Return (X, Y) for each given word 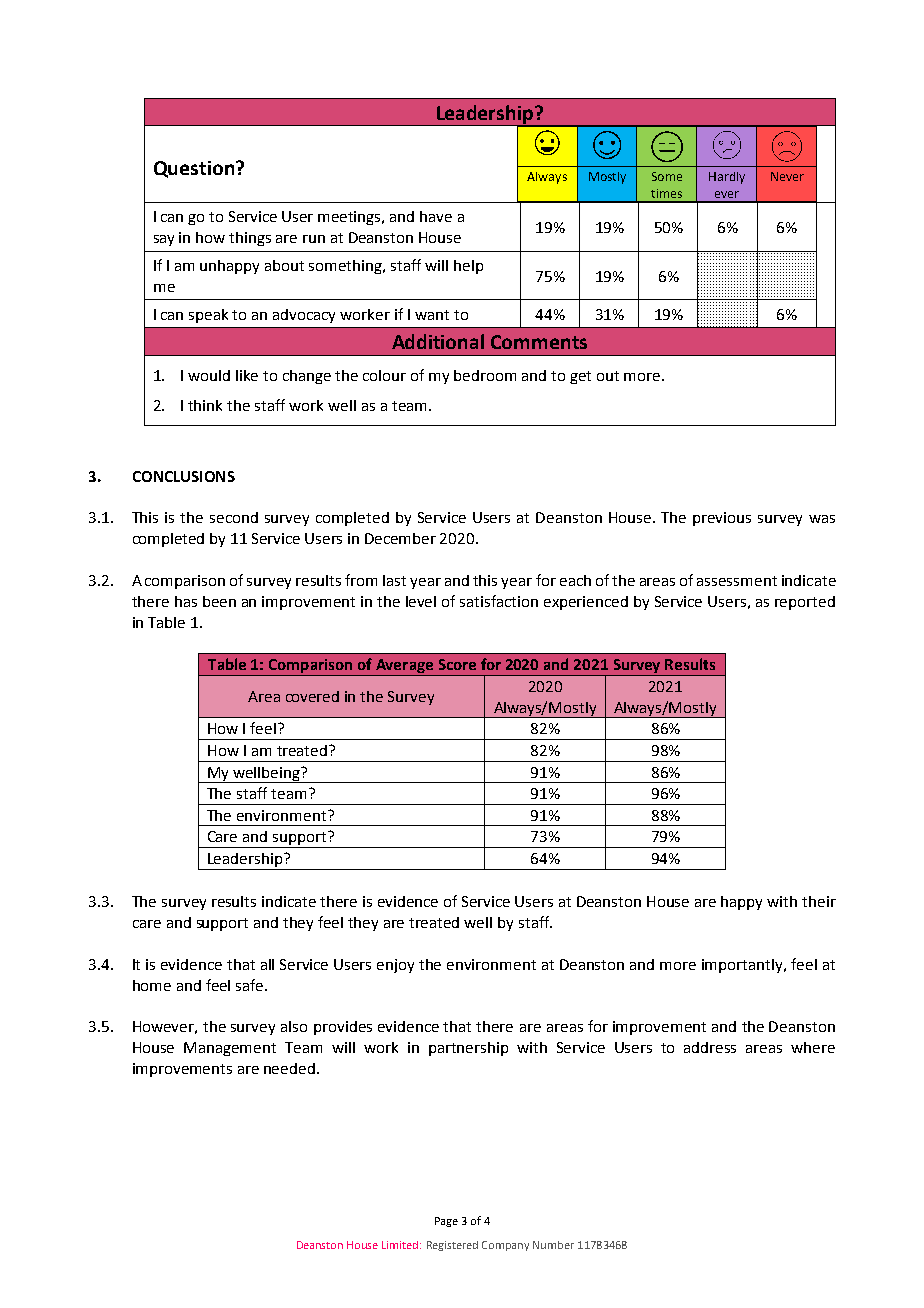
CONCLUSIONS (184, 476)
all (267, 964)
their (819, 901)
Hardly (727, 178)
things (250, 239)
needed (289, 1068)
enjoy (395, 966)
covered (312, 696)
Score (457, 664)
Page (446, 1222)
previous (722, 519)
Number (553, 1245)
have (436, 216)
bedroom (485, 375)
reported (805, 603)
